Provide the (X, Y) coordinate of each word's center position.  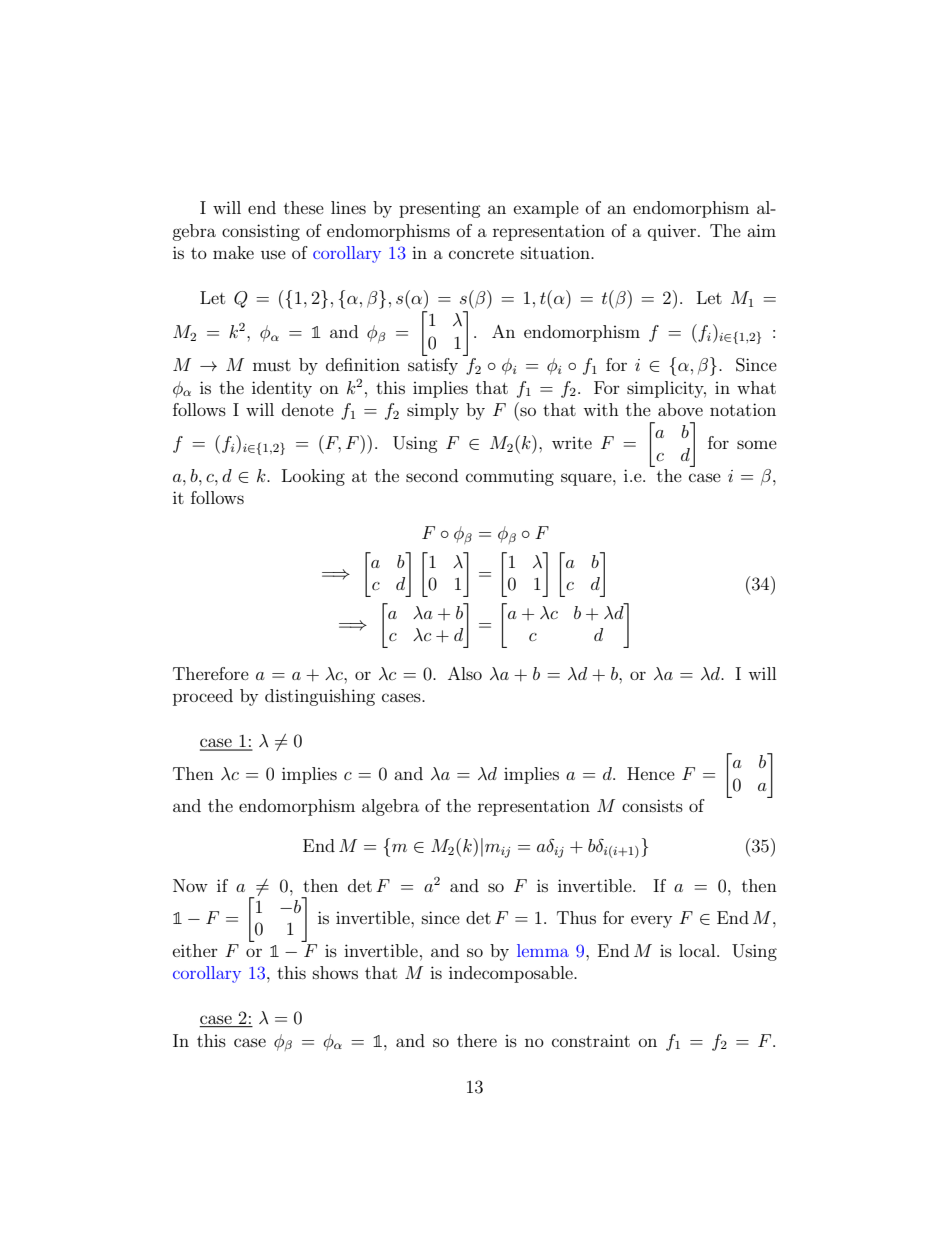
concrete (481, 253)
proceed (203, 697)
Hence (651, 773)
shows (335, 972)
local (698, 950)
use (273, 254)
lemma (543, 950)
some (757, 444)
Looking (313, 477)
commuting (510, 478)
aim (761, 230)
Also (465, 673)
